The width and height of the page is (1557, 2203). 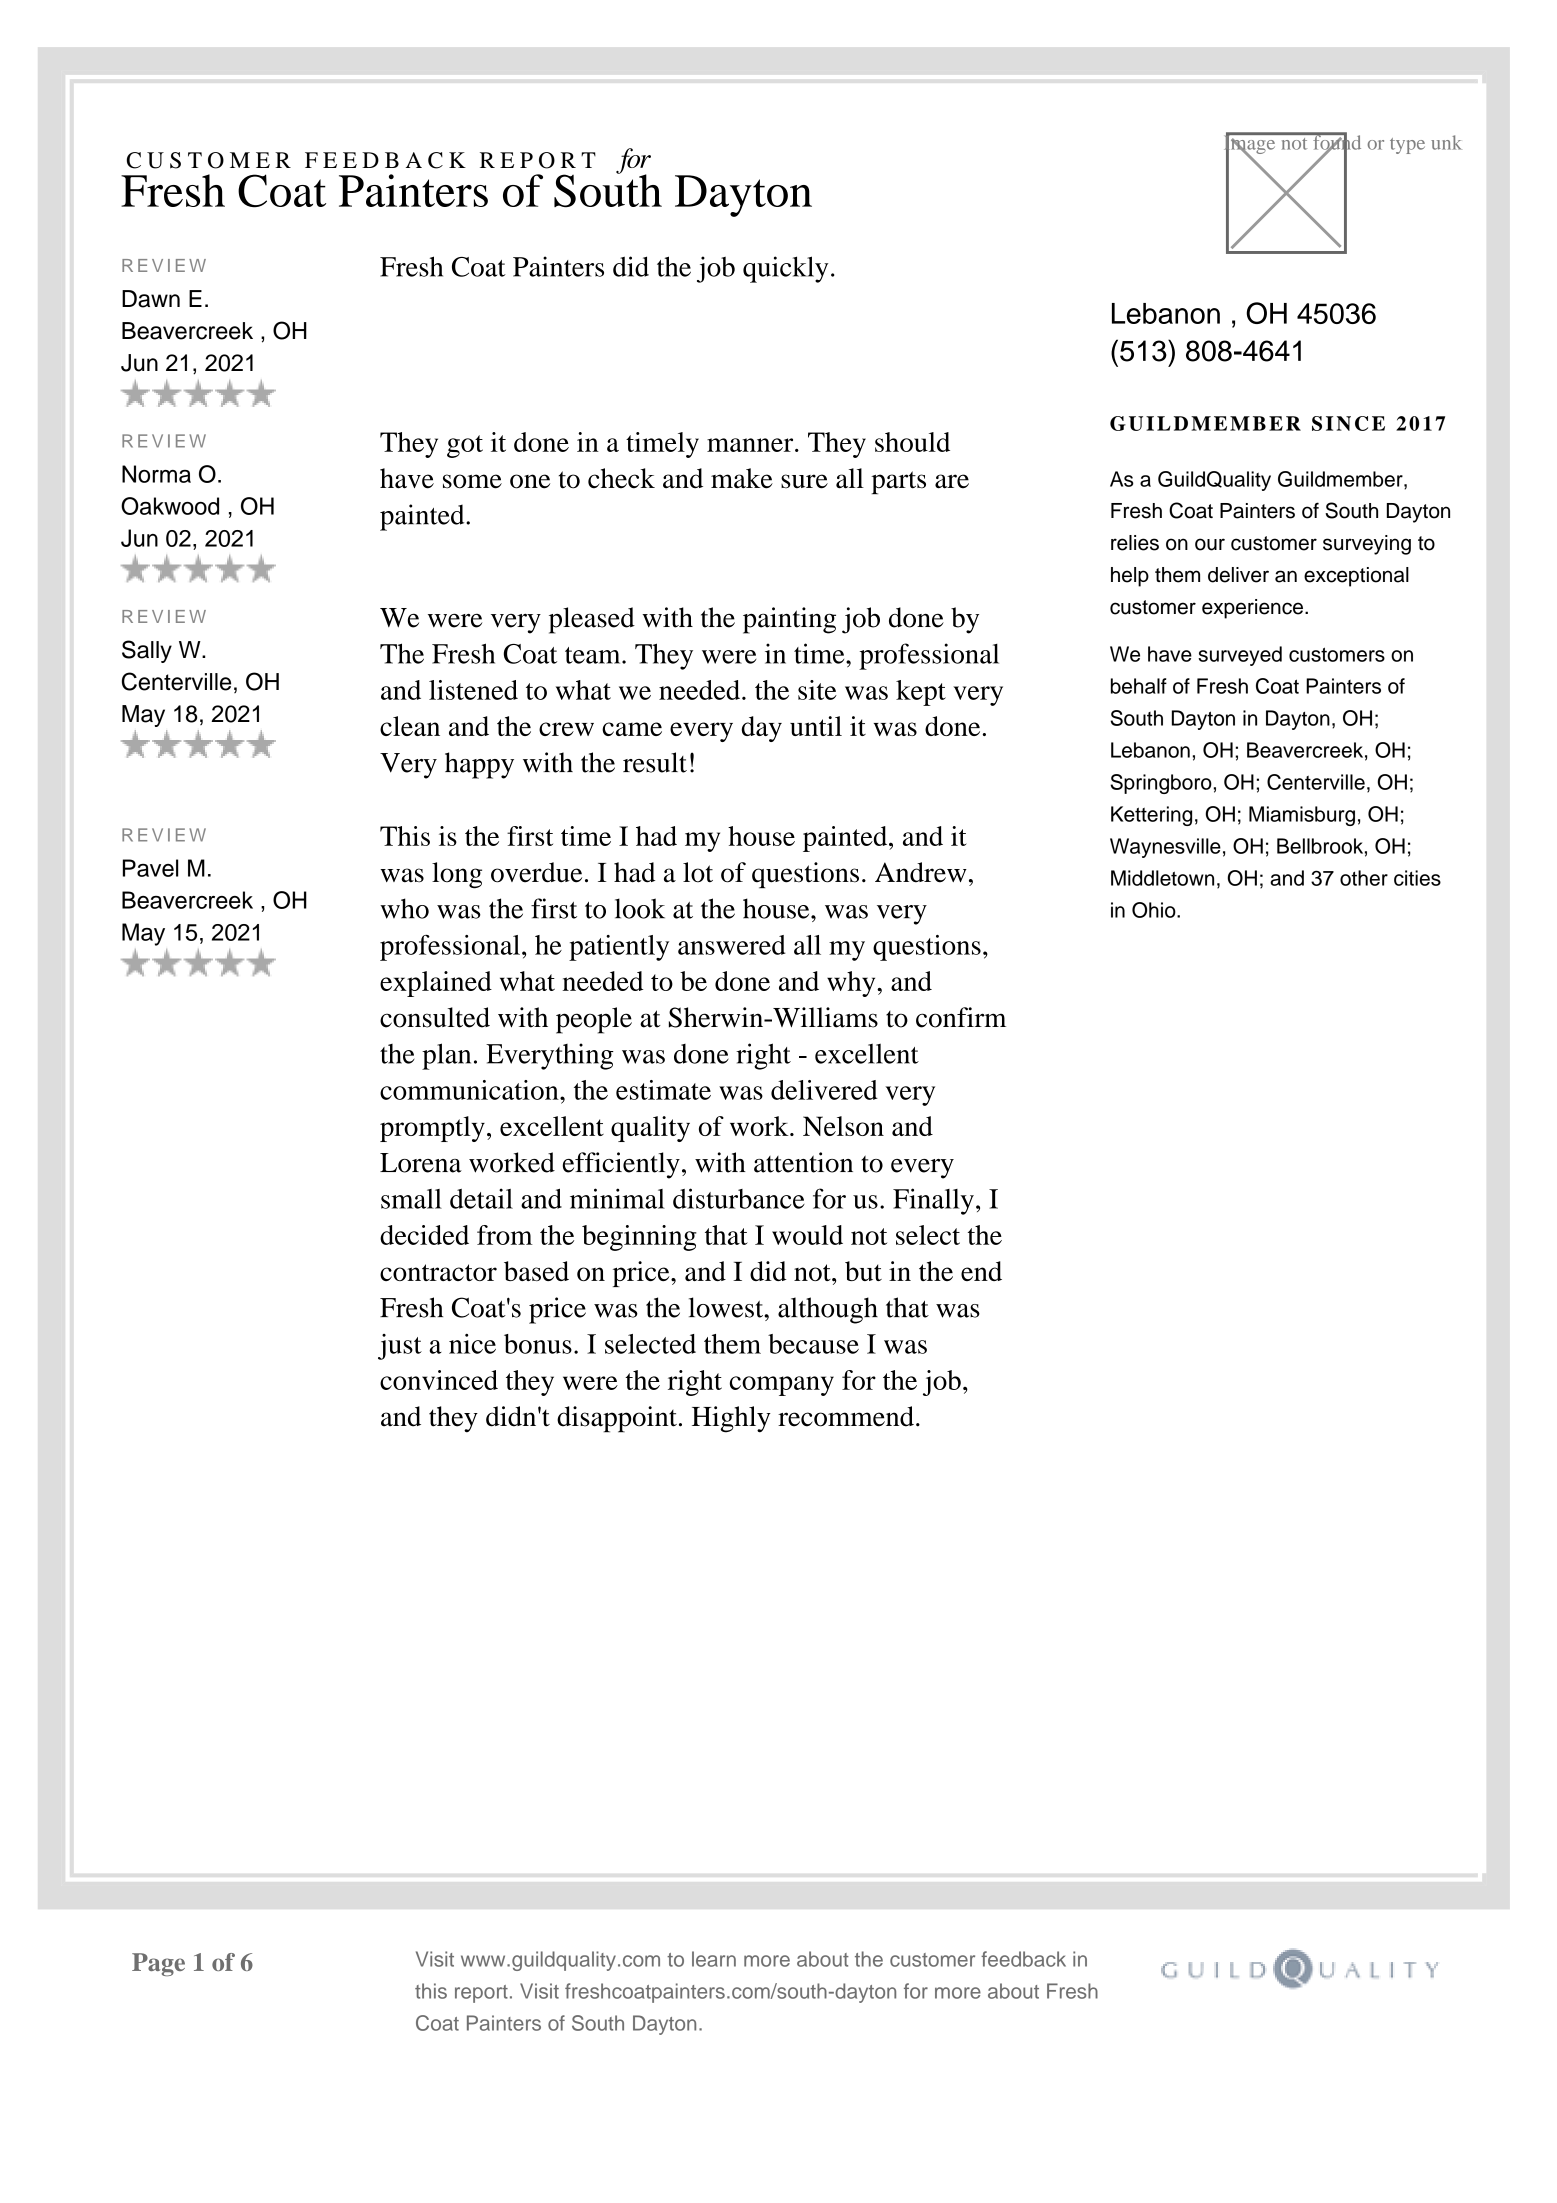 What do you see at coordinates (439, 1380) in the page?
I see `convinced` at bounding box center [439, 1380].
